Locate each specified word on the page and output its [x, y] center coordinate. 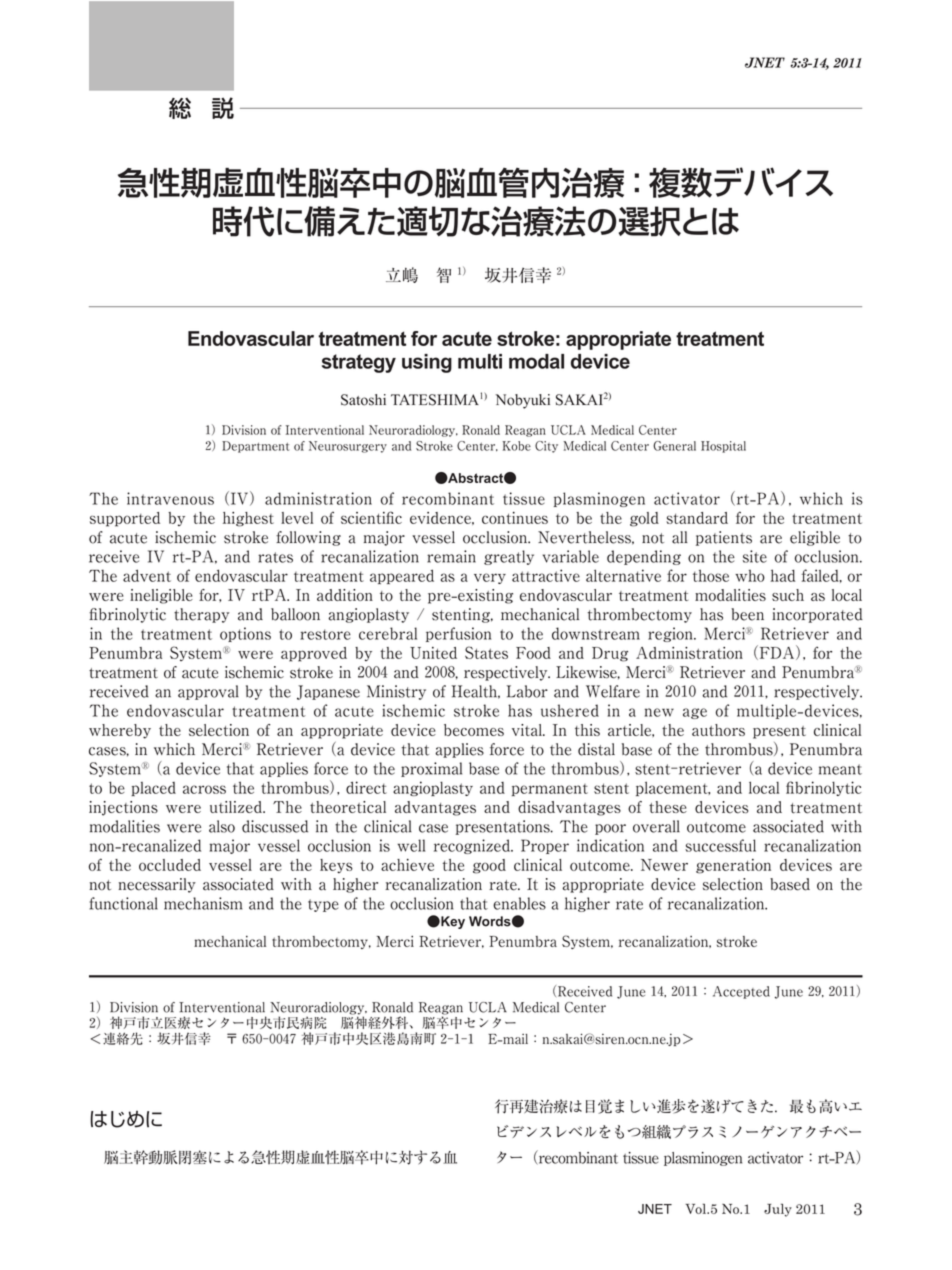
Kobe [517, 446]
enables [519, 903]
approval [208, 692]
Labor [527, 691]
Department [255, 447]
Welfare [613, 691]
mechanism [203, 903]
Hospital [723, 447]
